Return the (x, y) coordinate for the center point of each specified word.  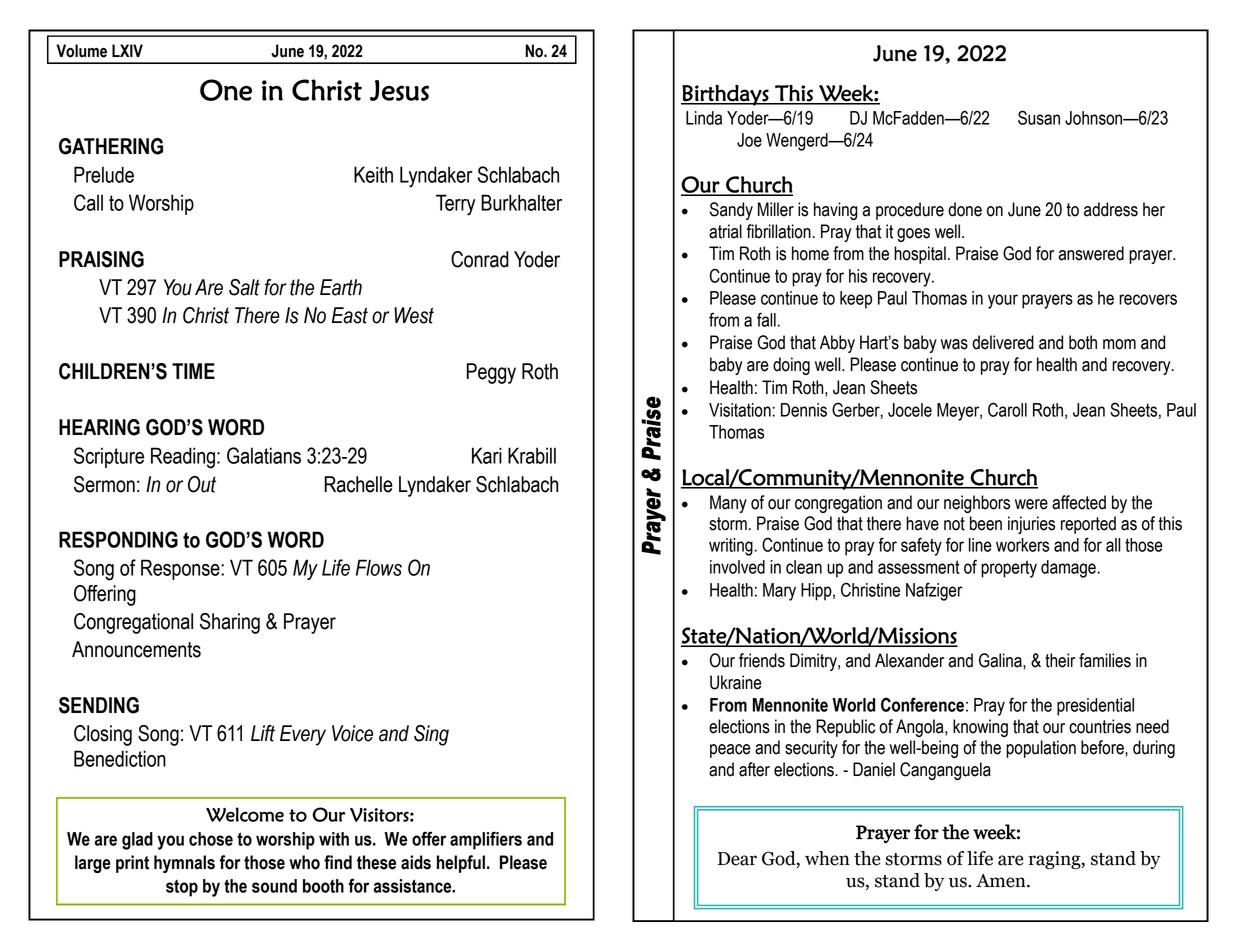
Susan (1039, 117)
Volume (82, 51)
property (1009, 569)
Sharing (230, 623)
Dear (737, 859)
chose (211, 839)
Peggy (491, 373)
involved (737, 567)
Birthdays (726, 95)
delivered (1003, 342)
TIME (193, 371)
